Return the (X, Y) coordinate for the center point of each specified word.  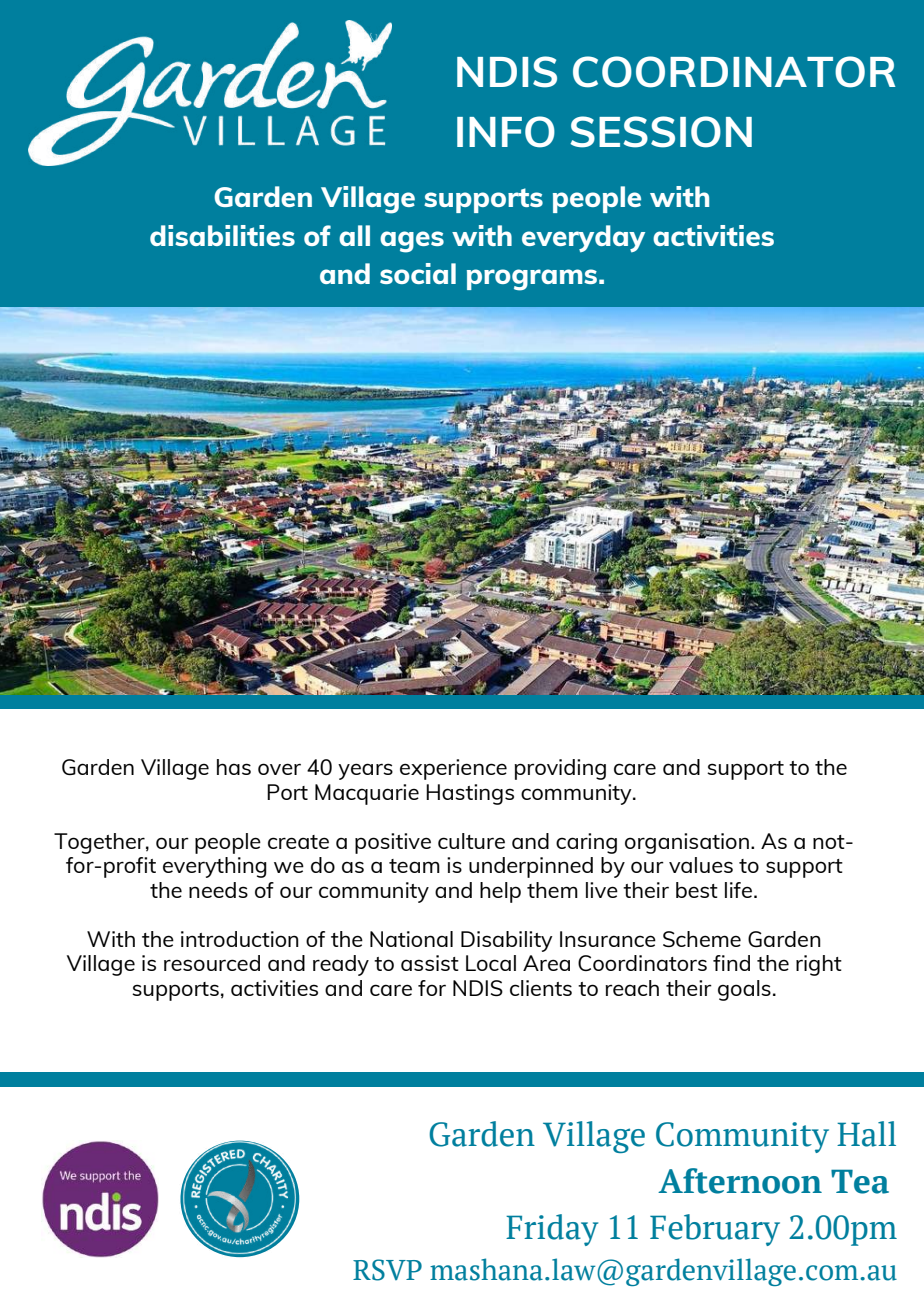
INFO (506, 132)
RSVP (387, 1270)
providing (560, 769)
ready (341, 965)
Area (546, 963)
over (279, 769)
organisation (687, 843)
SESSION (661, 132)
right (819, 965)
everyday (583, 238)
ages (412, 242)
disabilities (222, 235)
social (418, 273)
